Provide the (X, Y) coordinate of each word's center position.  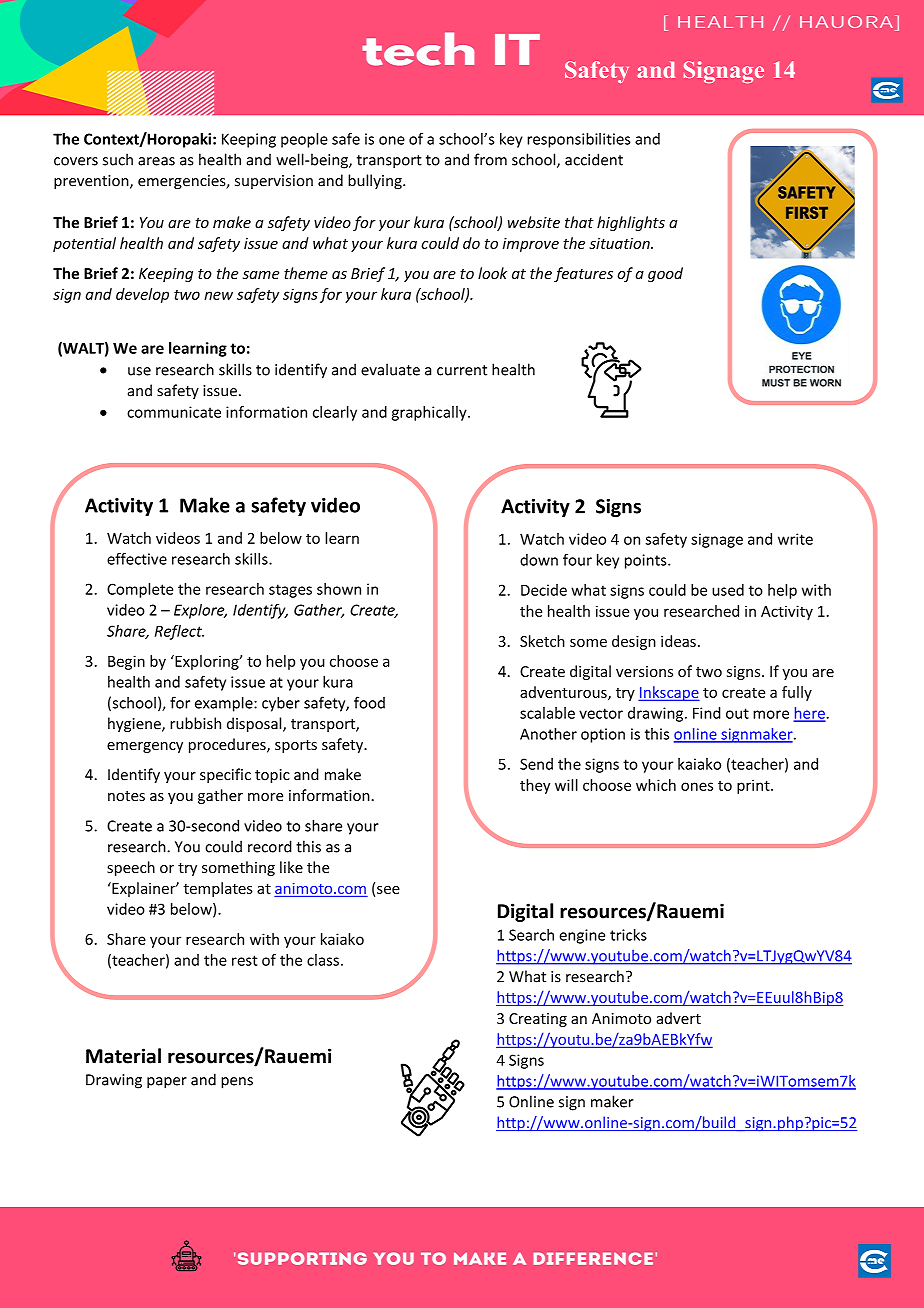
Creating (538, 1020)
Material (123, 1056)
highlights (631, 223)
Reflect (179, 632)
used (728, 590)
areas (156, 161)
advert (679, 1018)
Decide (544, 590)
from (490, 159)
